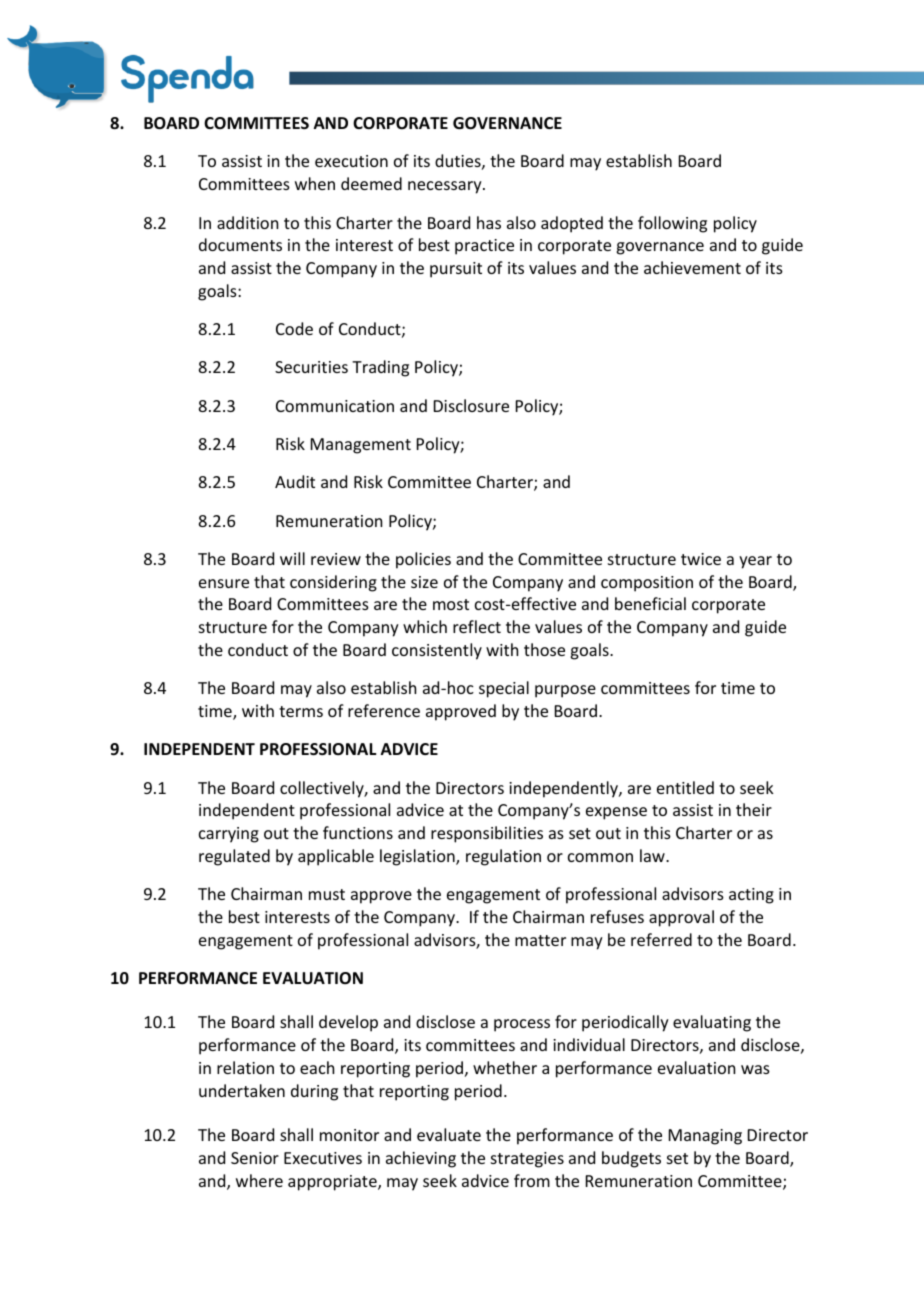 The image size is (924, 1308). What do you see at coordinates (527, 1160) in the screenshot?
I see `strategies` at bounding box center [527, 1160].
